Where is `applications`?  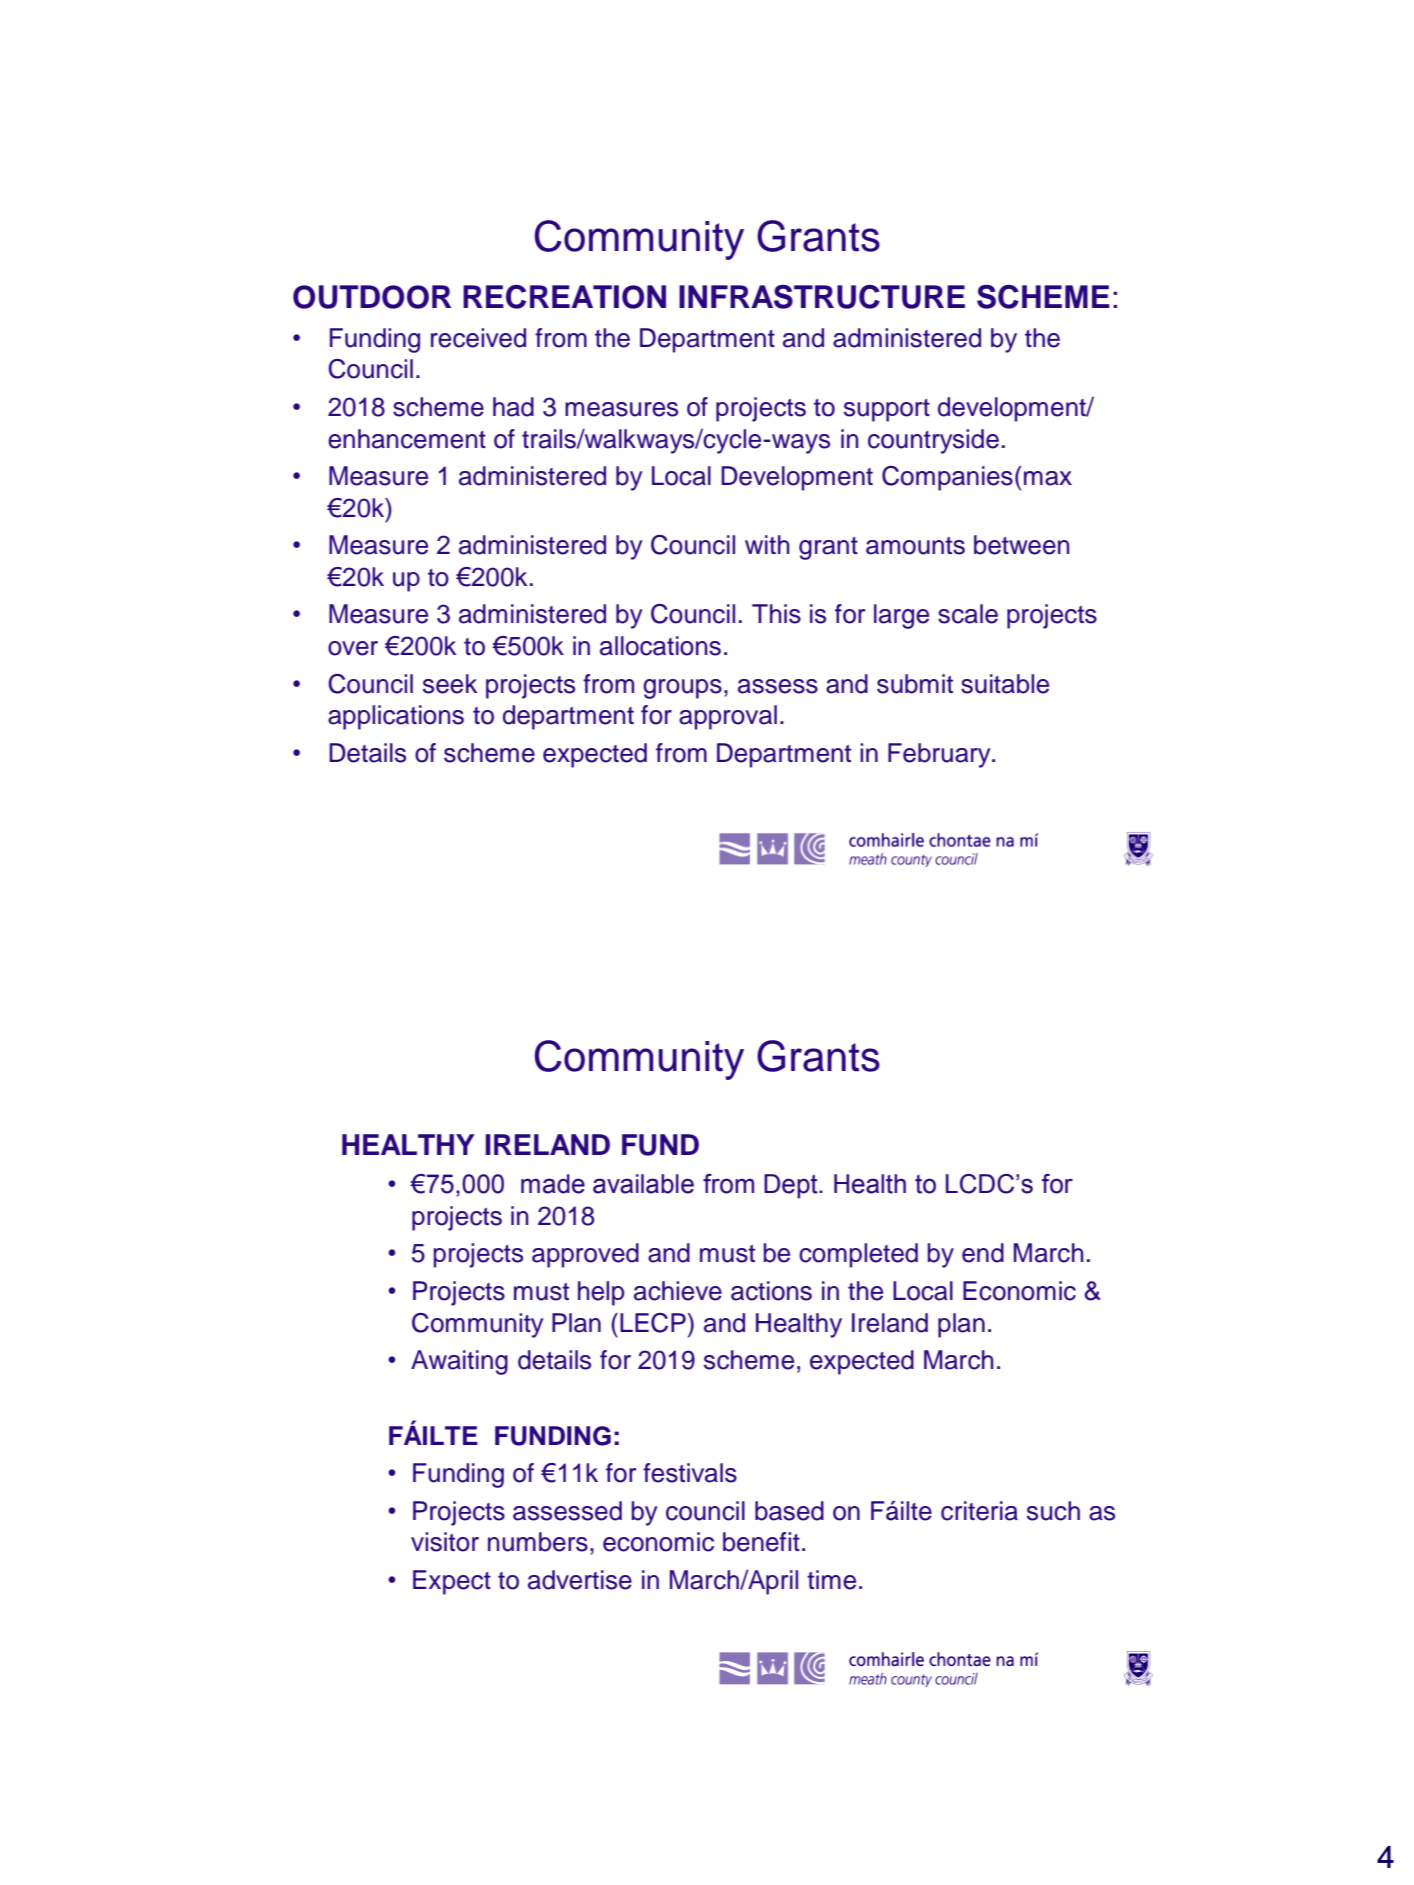
applications is located at coordinates (396, 717).
